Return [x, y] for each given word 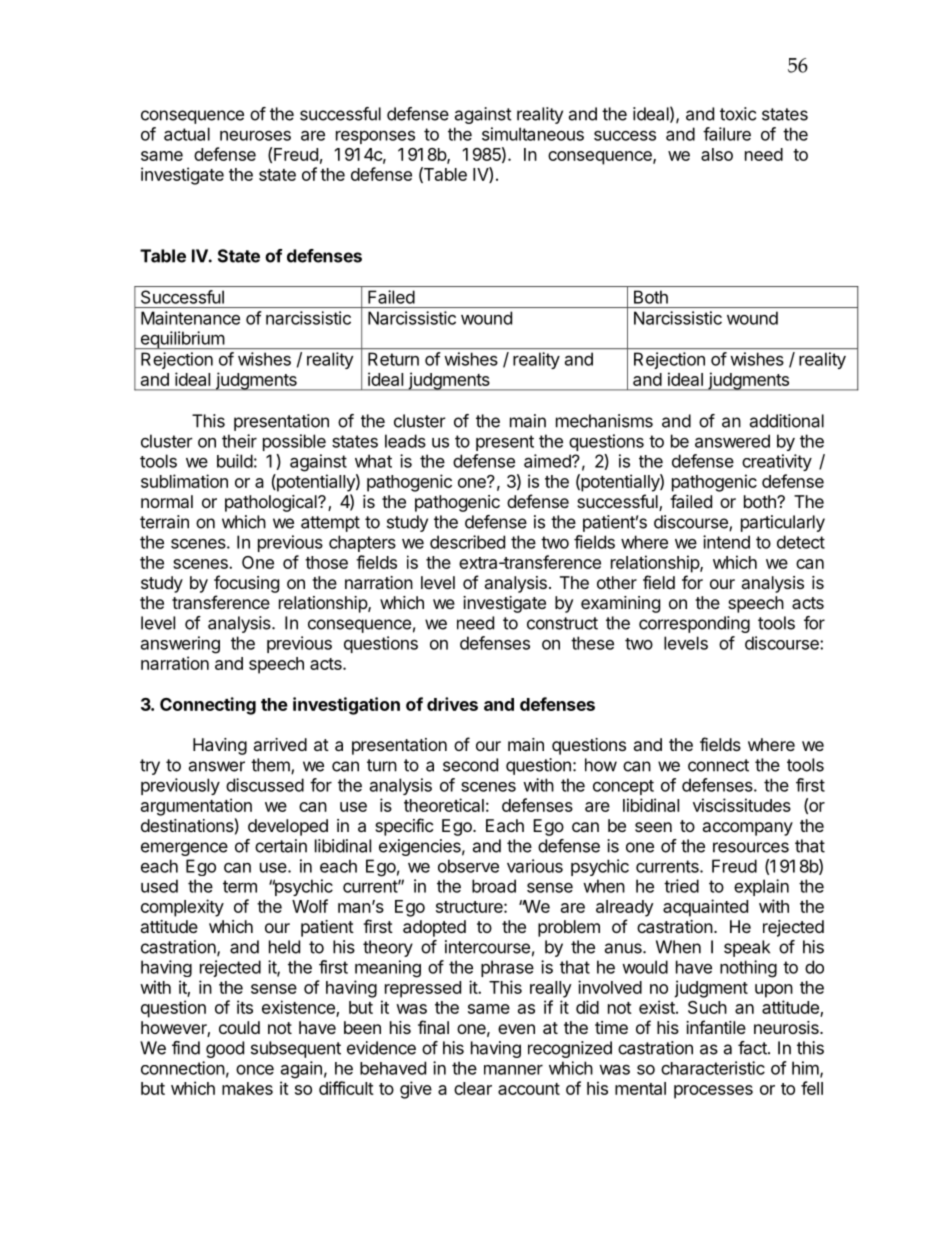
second [470, 765]
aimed [548, 461]
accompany [748, 829]
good [225, 1049]
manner [513, 1070]
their [239, 441]
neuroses [255, 136]
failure [727, 134]
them [271, 766]
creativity [777, 462]
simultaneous [533, 134]
